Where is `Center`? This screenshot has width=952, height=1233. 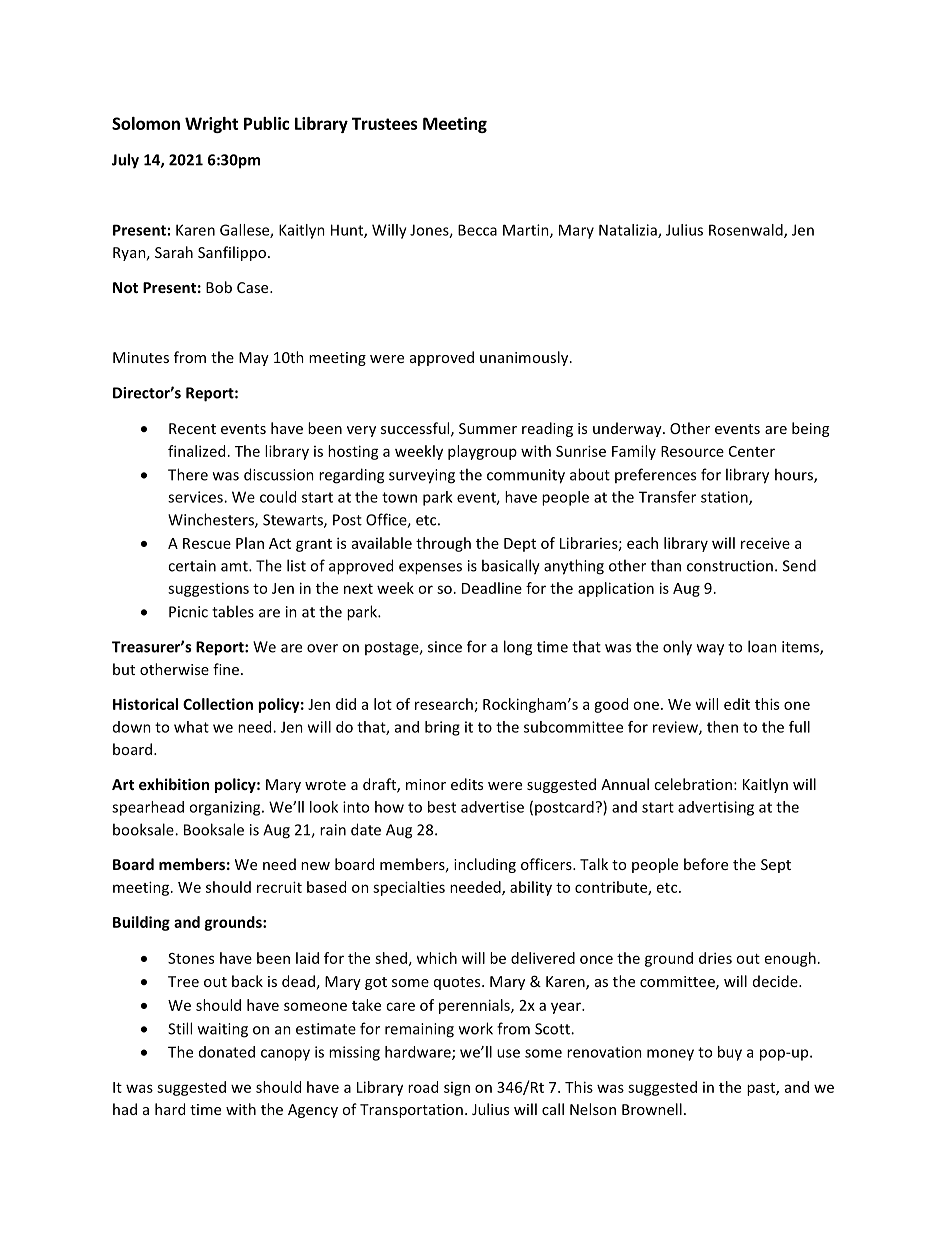 Center is located at coordinates (752, 451).
